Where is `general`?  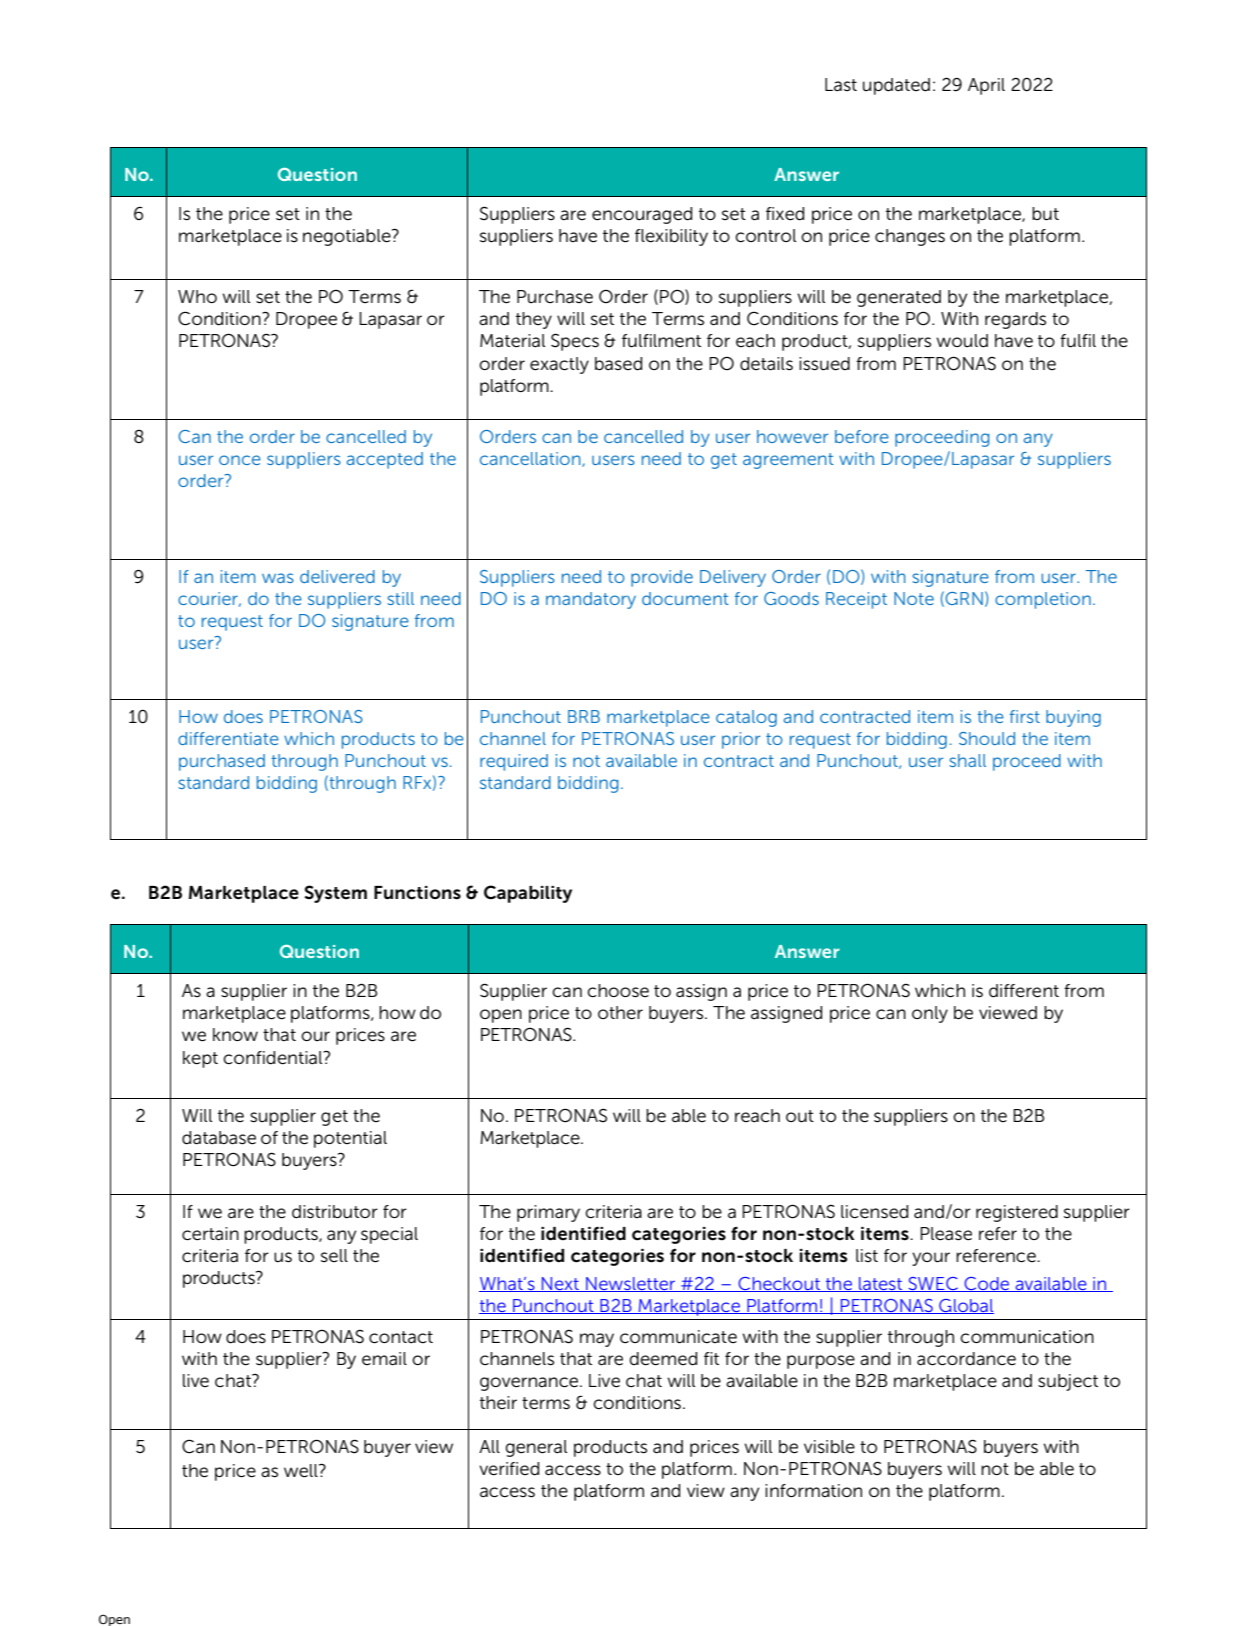 general is located at coordinates (536, 1448).
